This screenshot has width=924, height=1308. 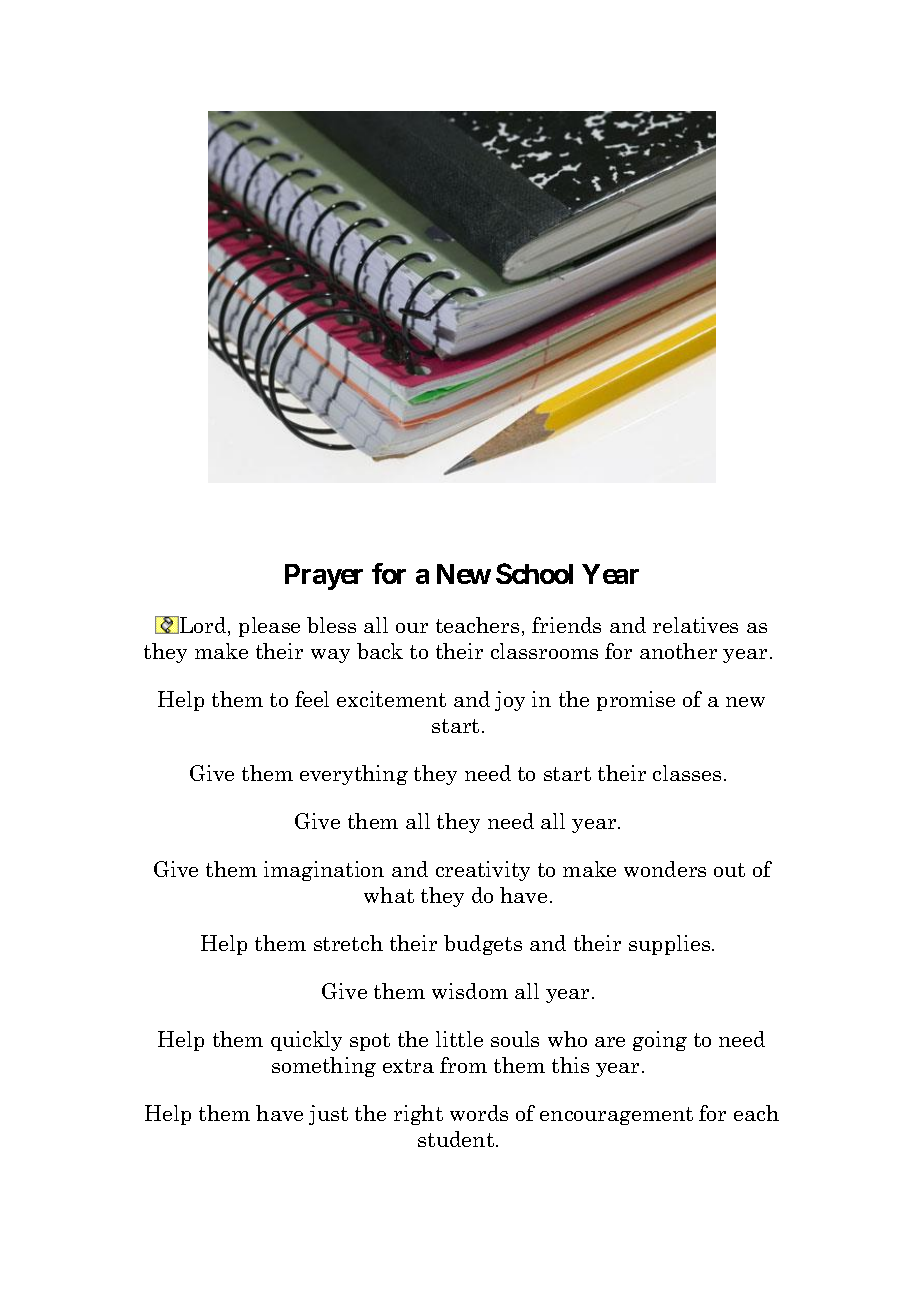 I want to click on relatives, so click(x=695, y=625).
